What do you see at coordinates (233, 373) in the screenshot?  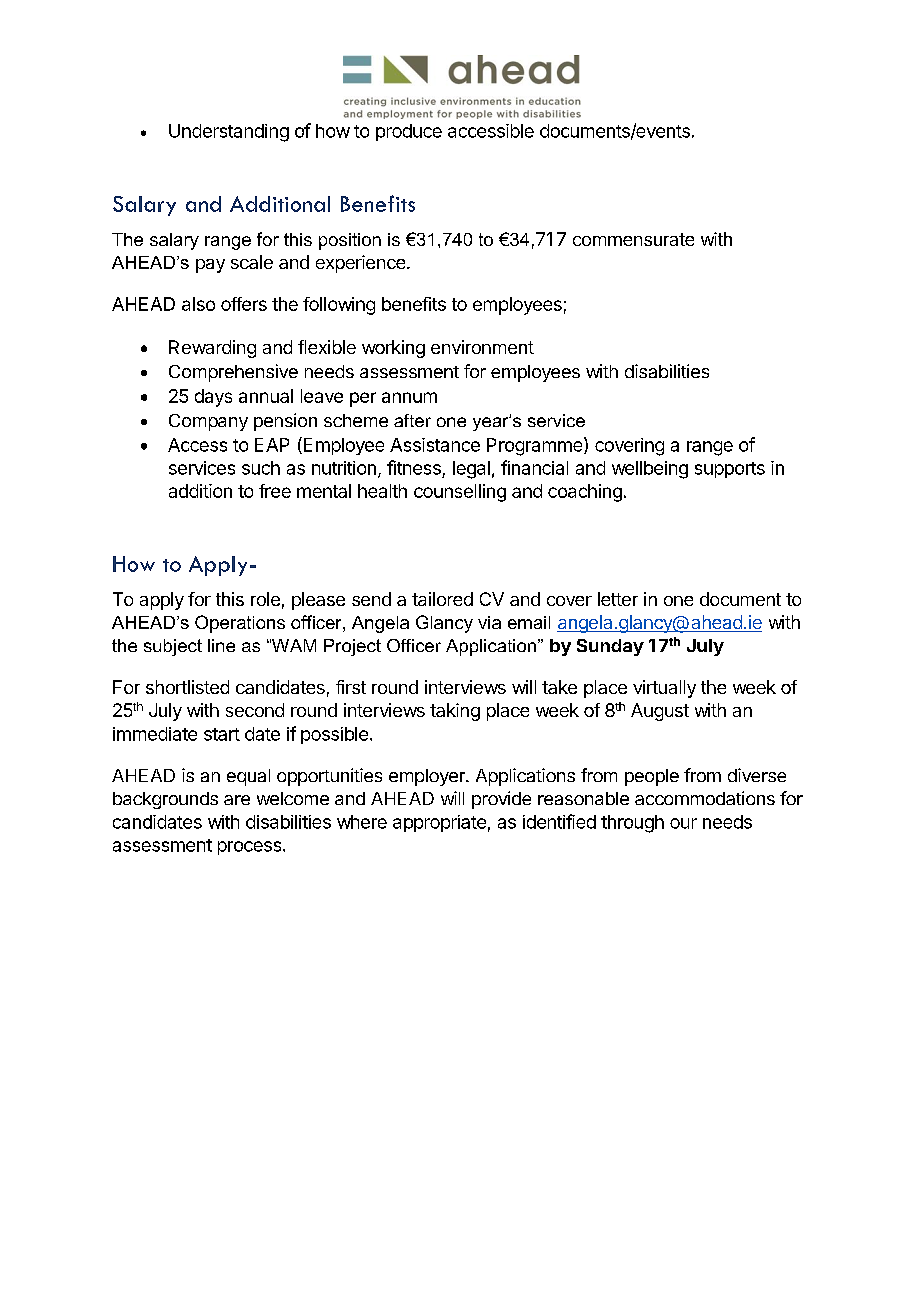 I see `Comprehensive` at bounding box center [233, 373].
